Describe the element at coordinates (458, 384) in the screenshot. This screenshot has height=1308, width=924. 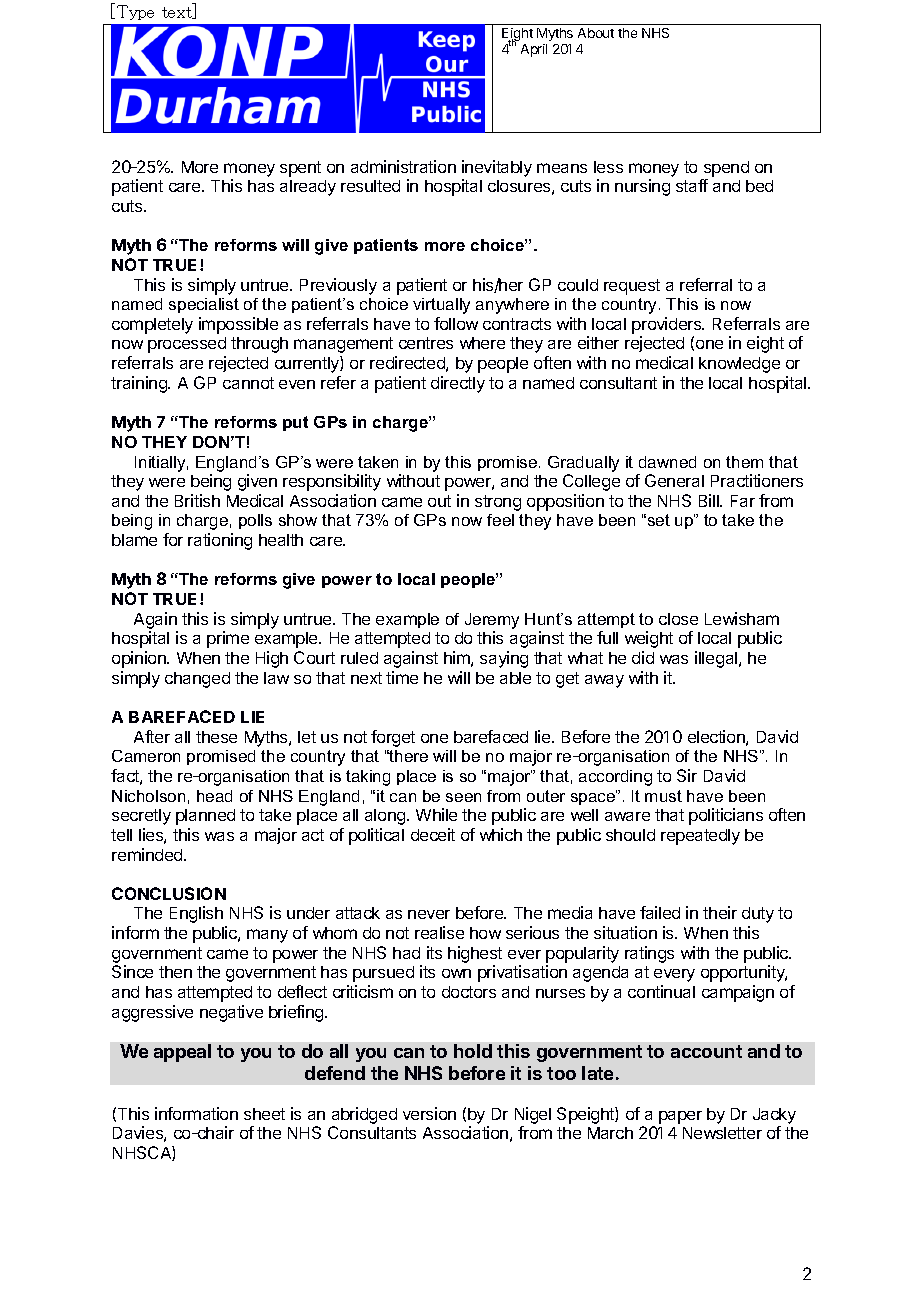
I see `directly` at that location.
